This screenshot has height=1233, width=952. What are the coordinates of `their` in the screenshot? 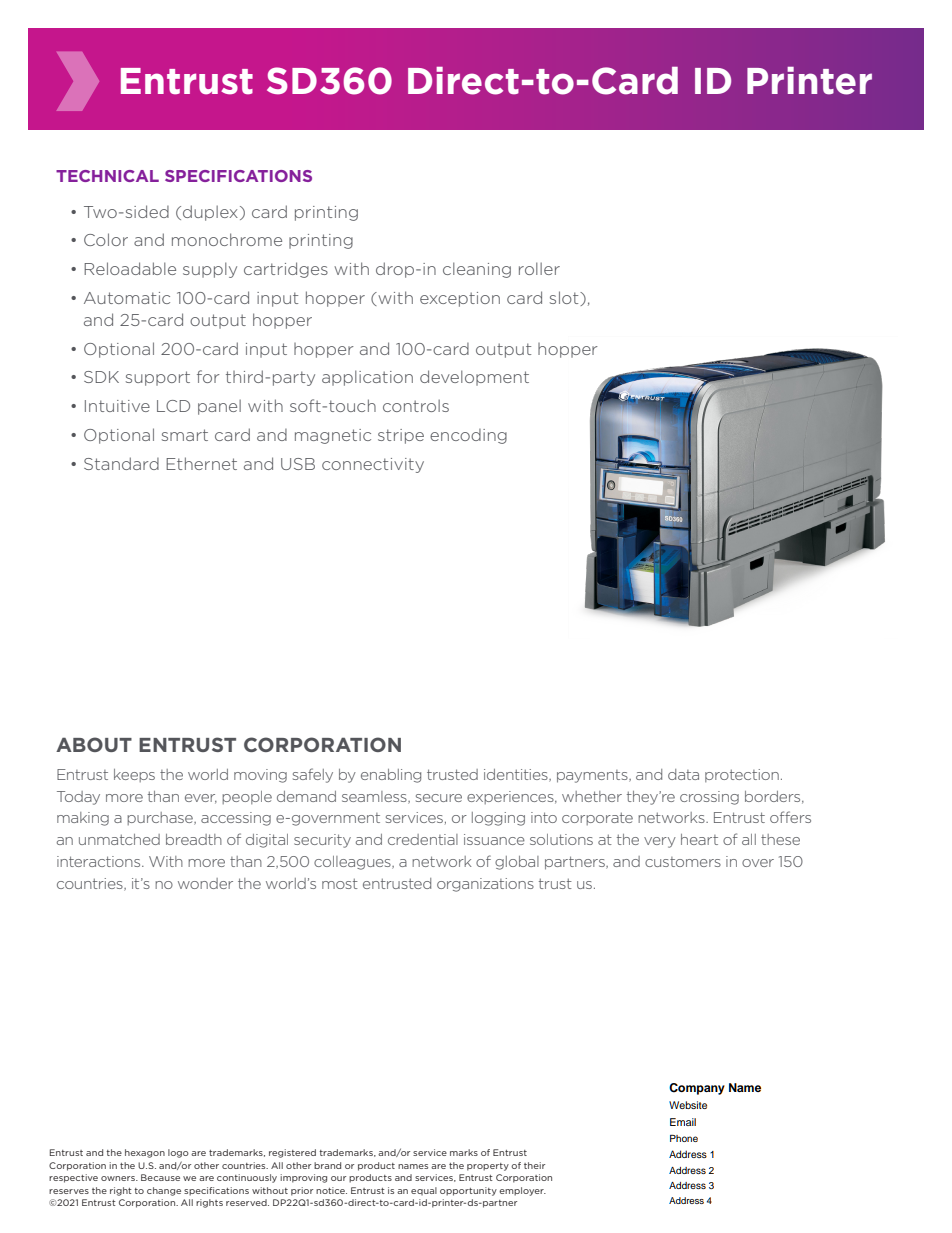 It's located at (534, 1165).
